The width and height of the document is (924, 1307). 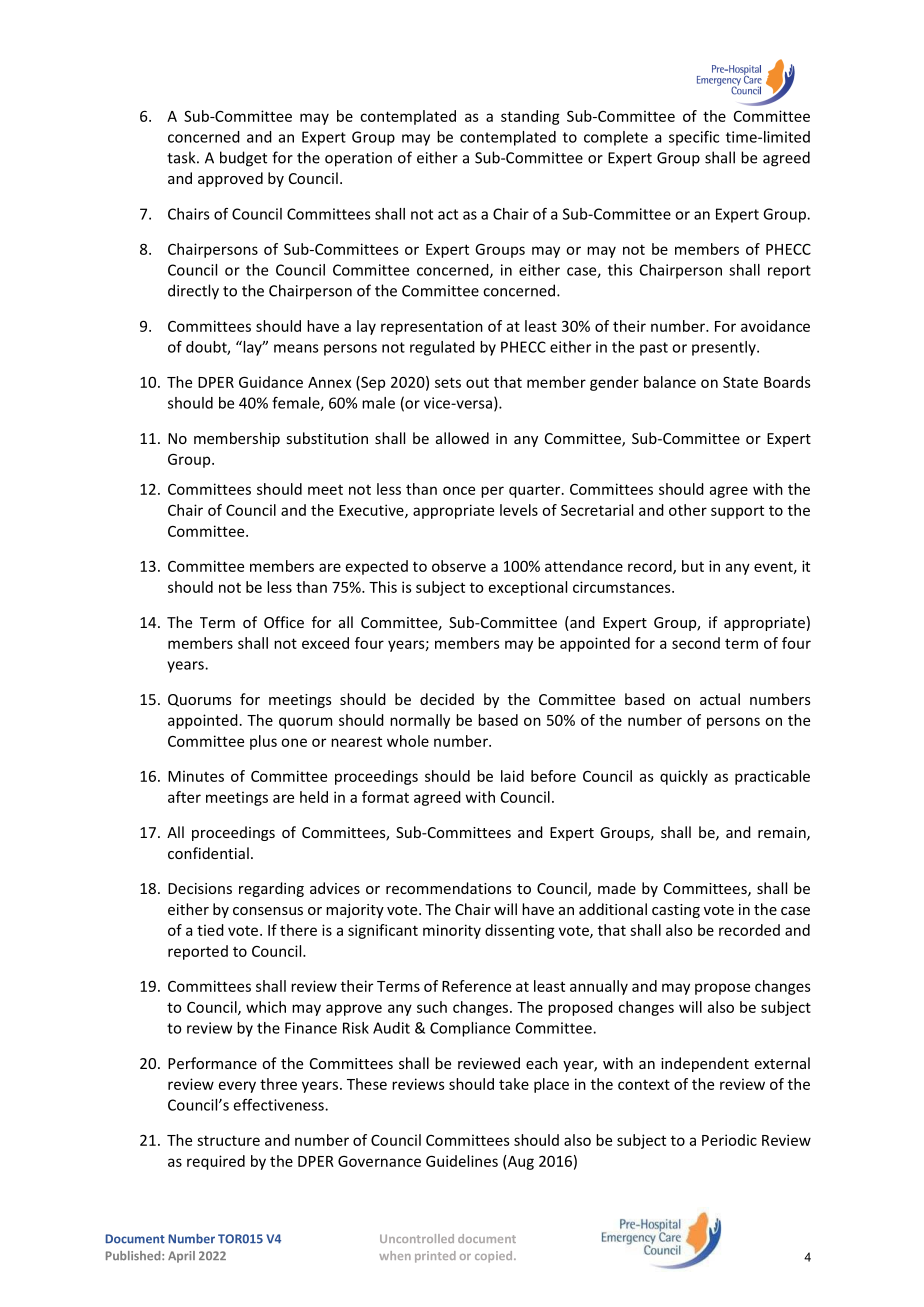 I want to click on regarding, so click(x=271, y=889).
